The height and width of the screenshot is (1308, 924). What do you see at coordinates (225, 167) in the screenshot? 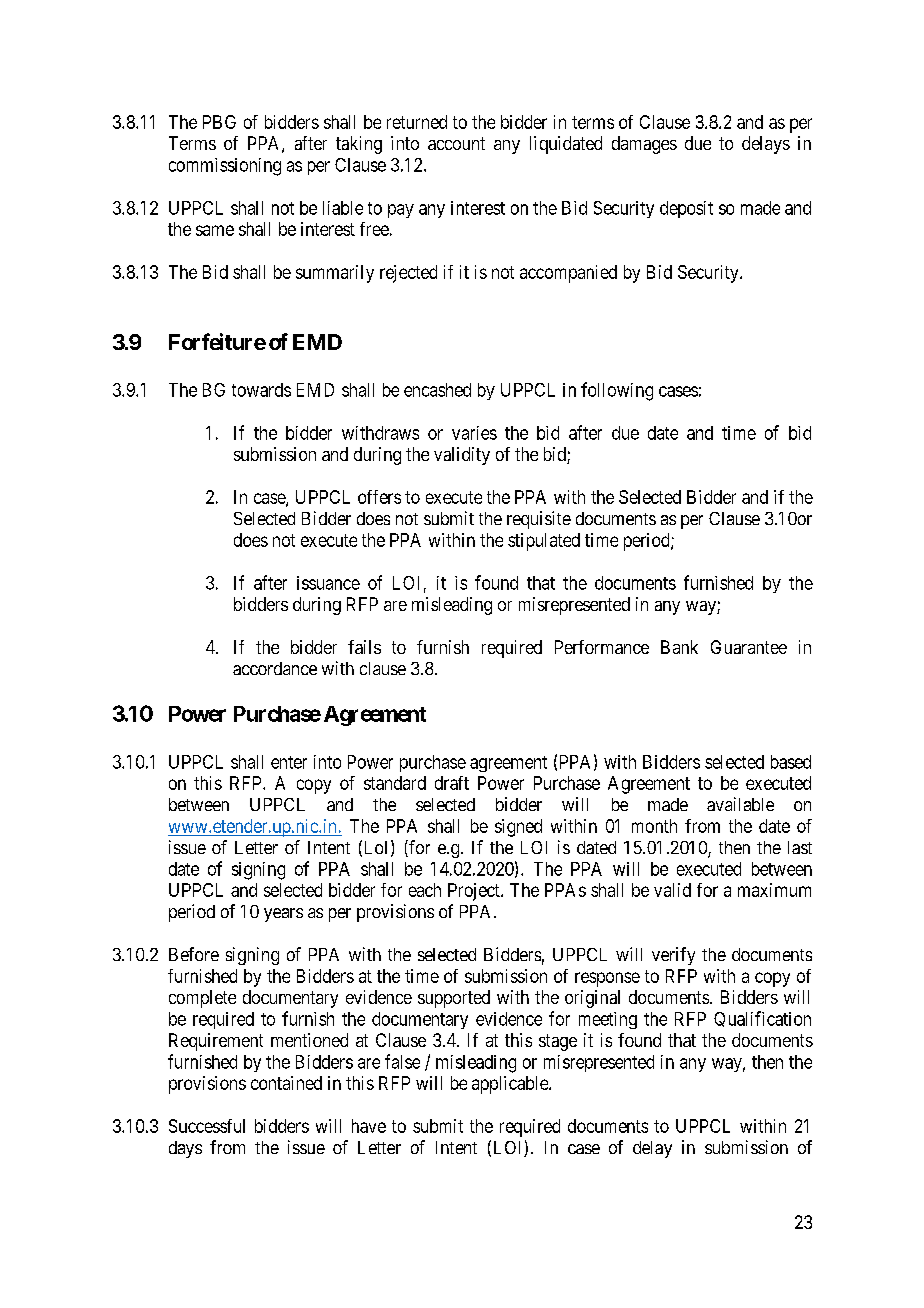
I see `commissioning` at bounding box center [225, 167].
